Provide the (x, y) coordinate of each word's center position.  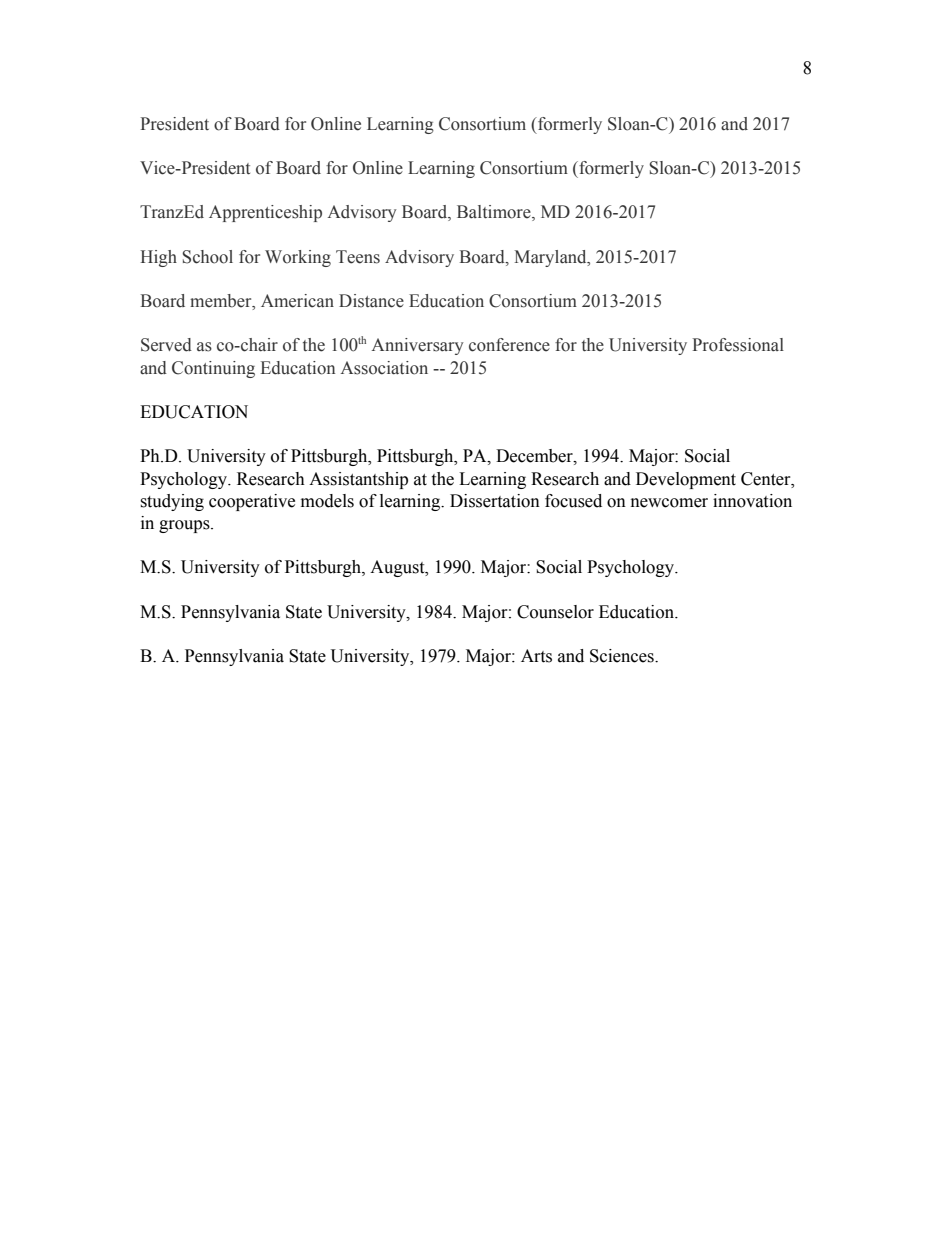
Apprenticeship (265, 213)
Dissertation (495, 501)
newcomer (669, 503)
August (398, 568)
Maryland (551, 258)
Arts (536, 656)
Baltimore (495, 213)
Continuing (213, 369)
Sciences (623, 656)
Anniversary (418, 346)
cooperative (252, 502)
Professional (738, 345)
